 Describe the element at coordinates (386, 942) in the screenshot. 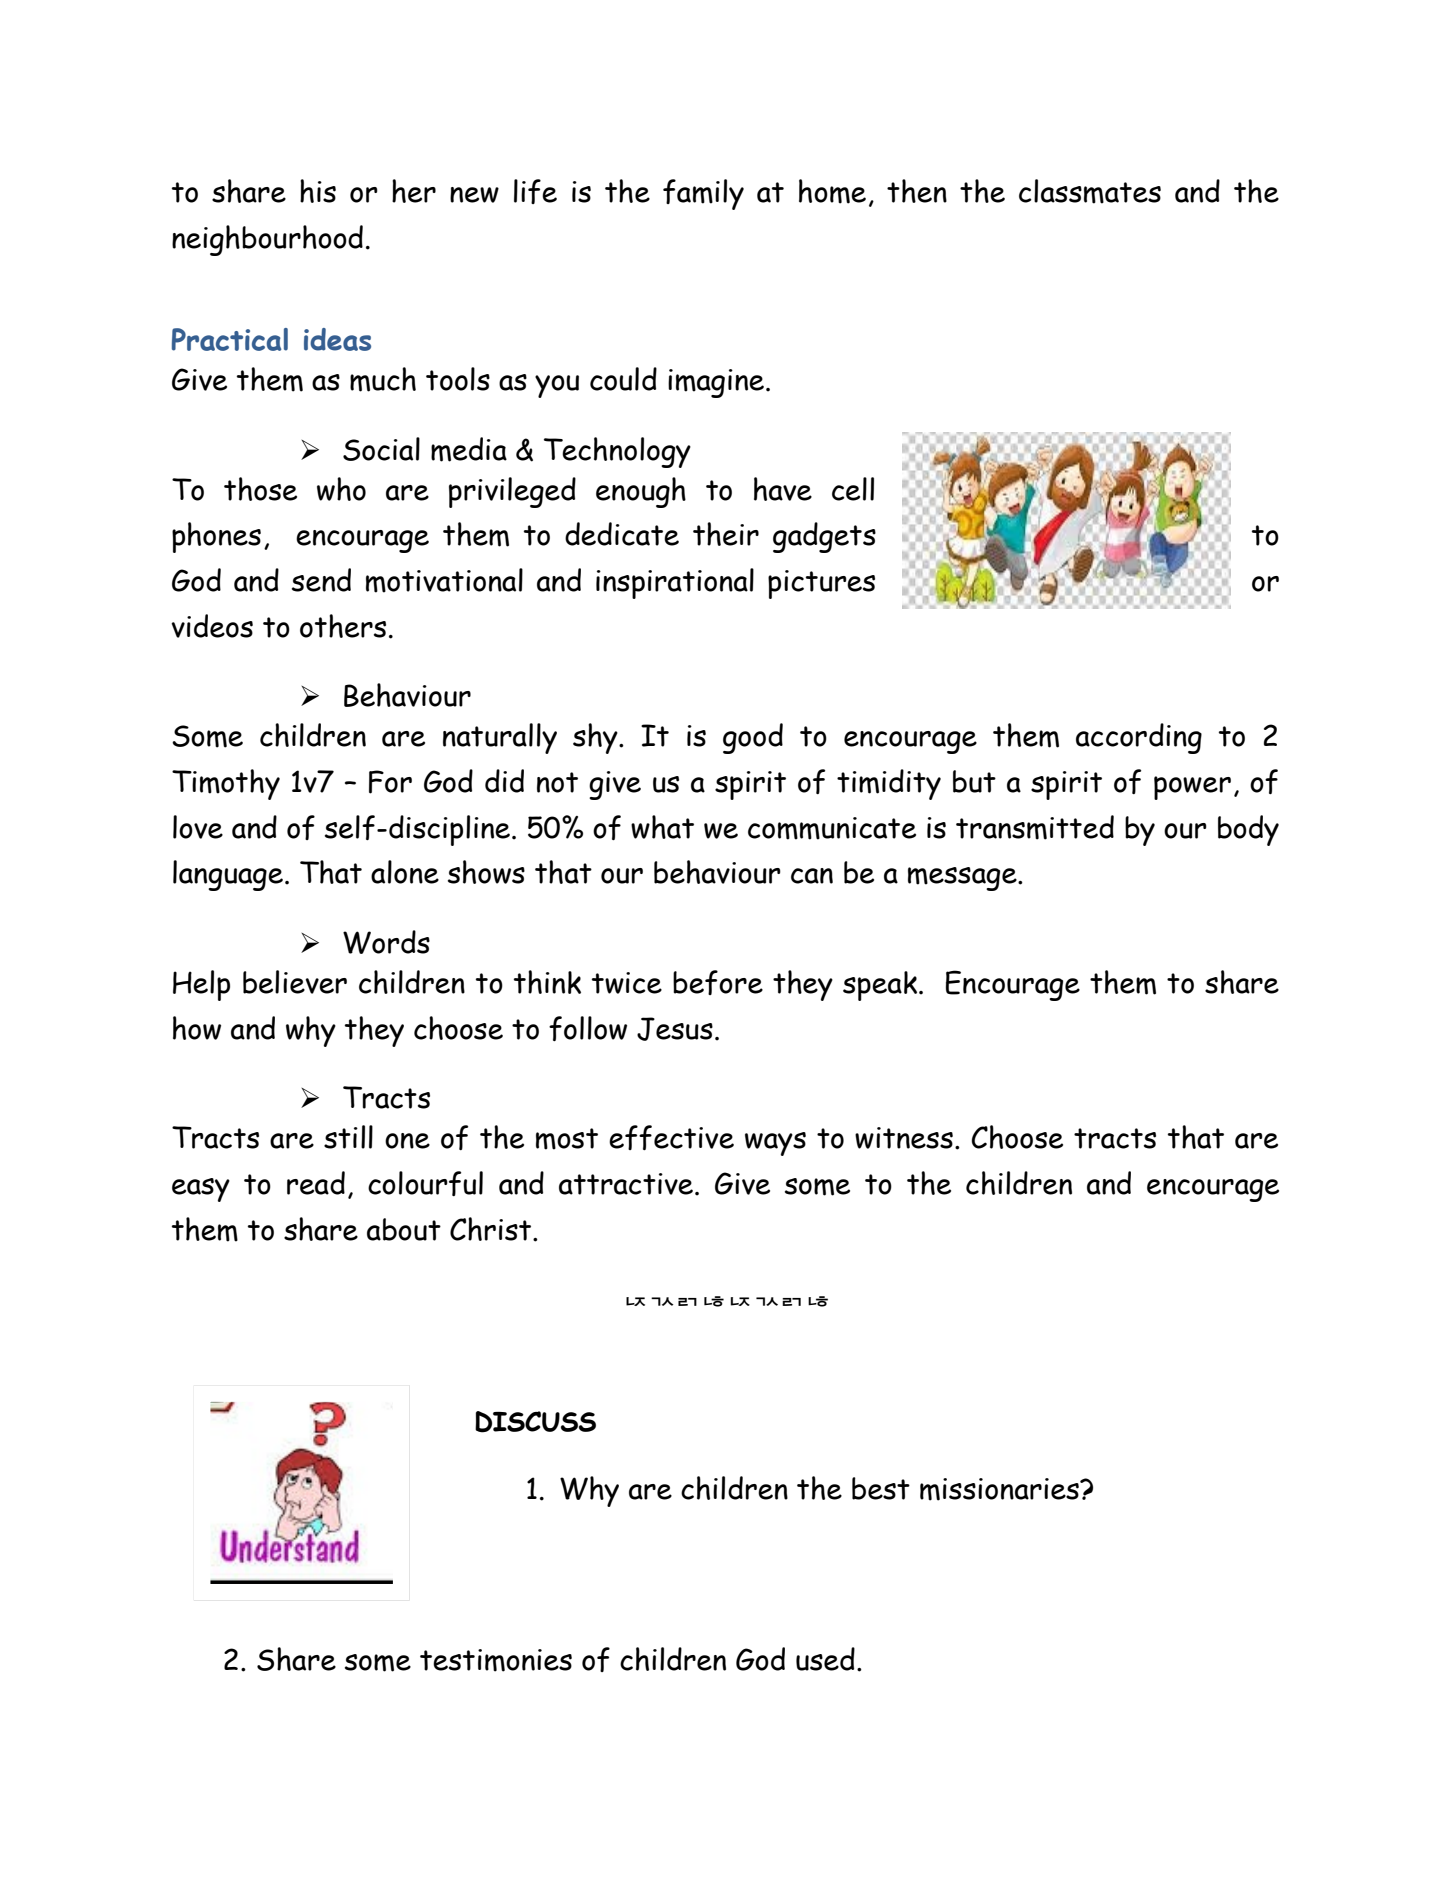

I see `Words` at that location.
